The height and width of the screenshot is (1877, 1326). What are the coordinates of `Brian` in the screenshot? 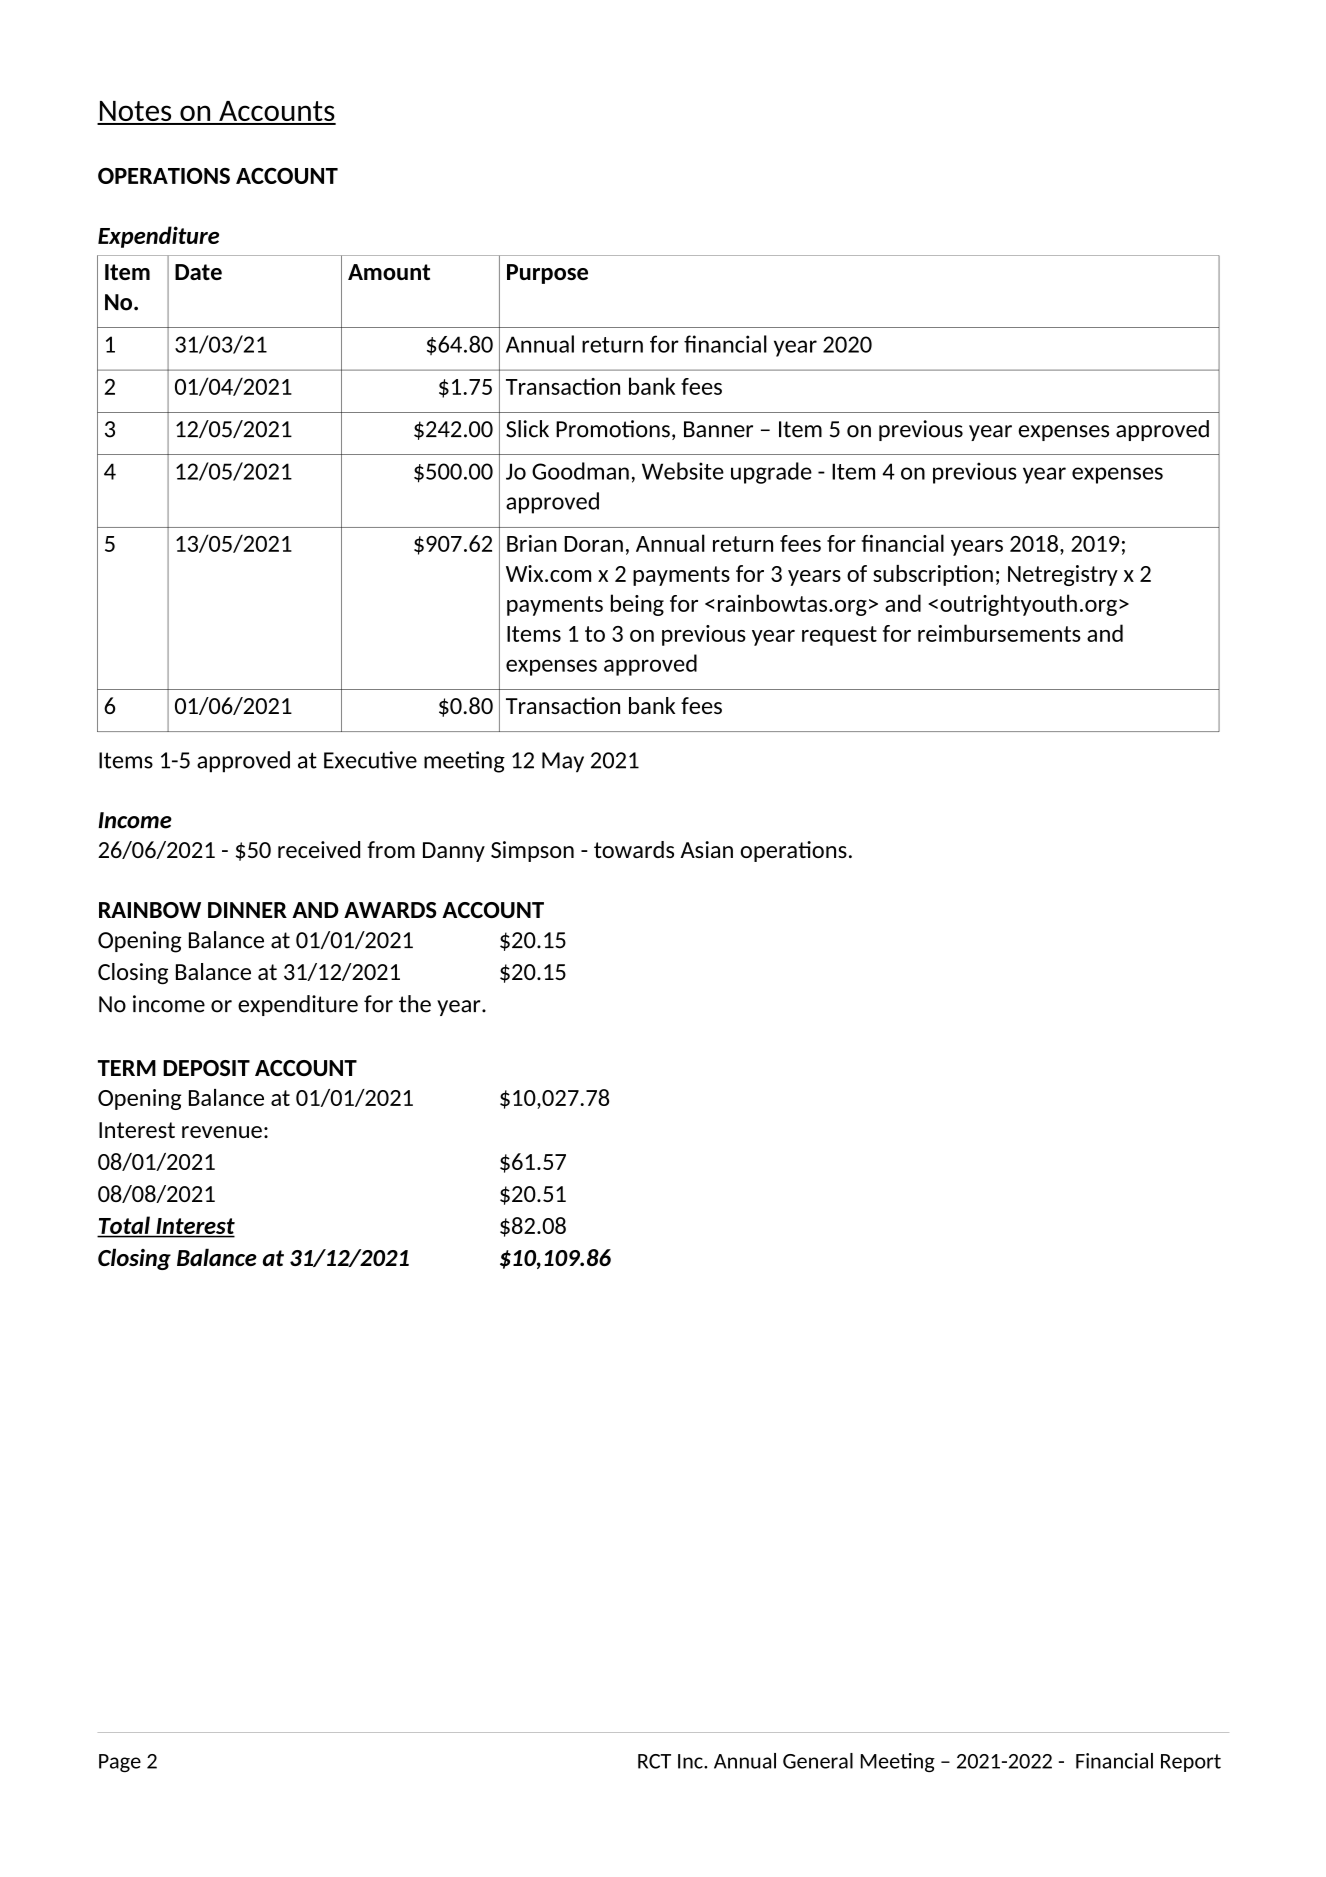 It's located at (532, 543).
